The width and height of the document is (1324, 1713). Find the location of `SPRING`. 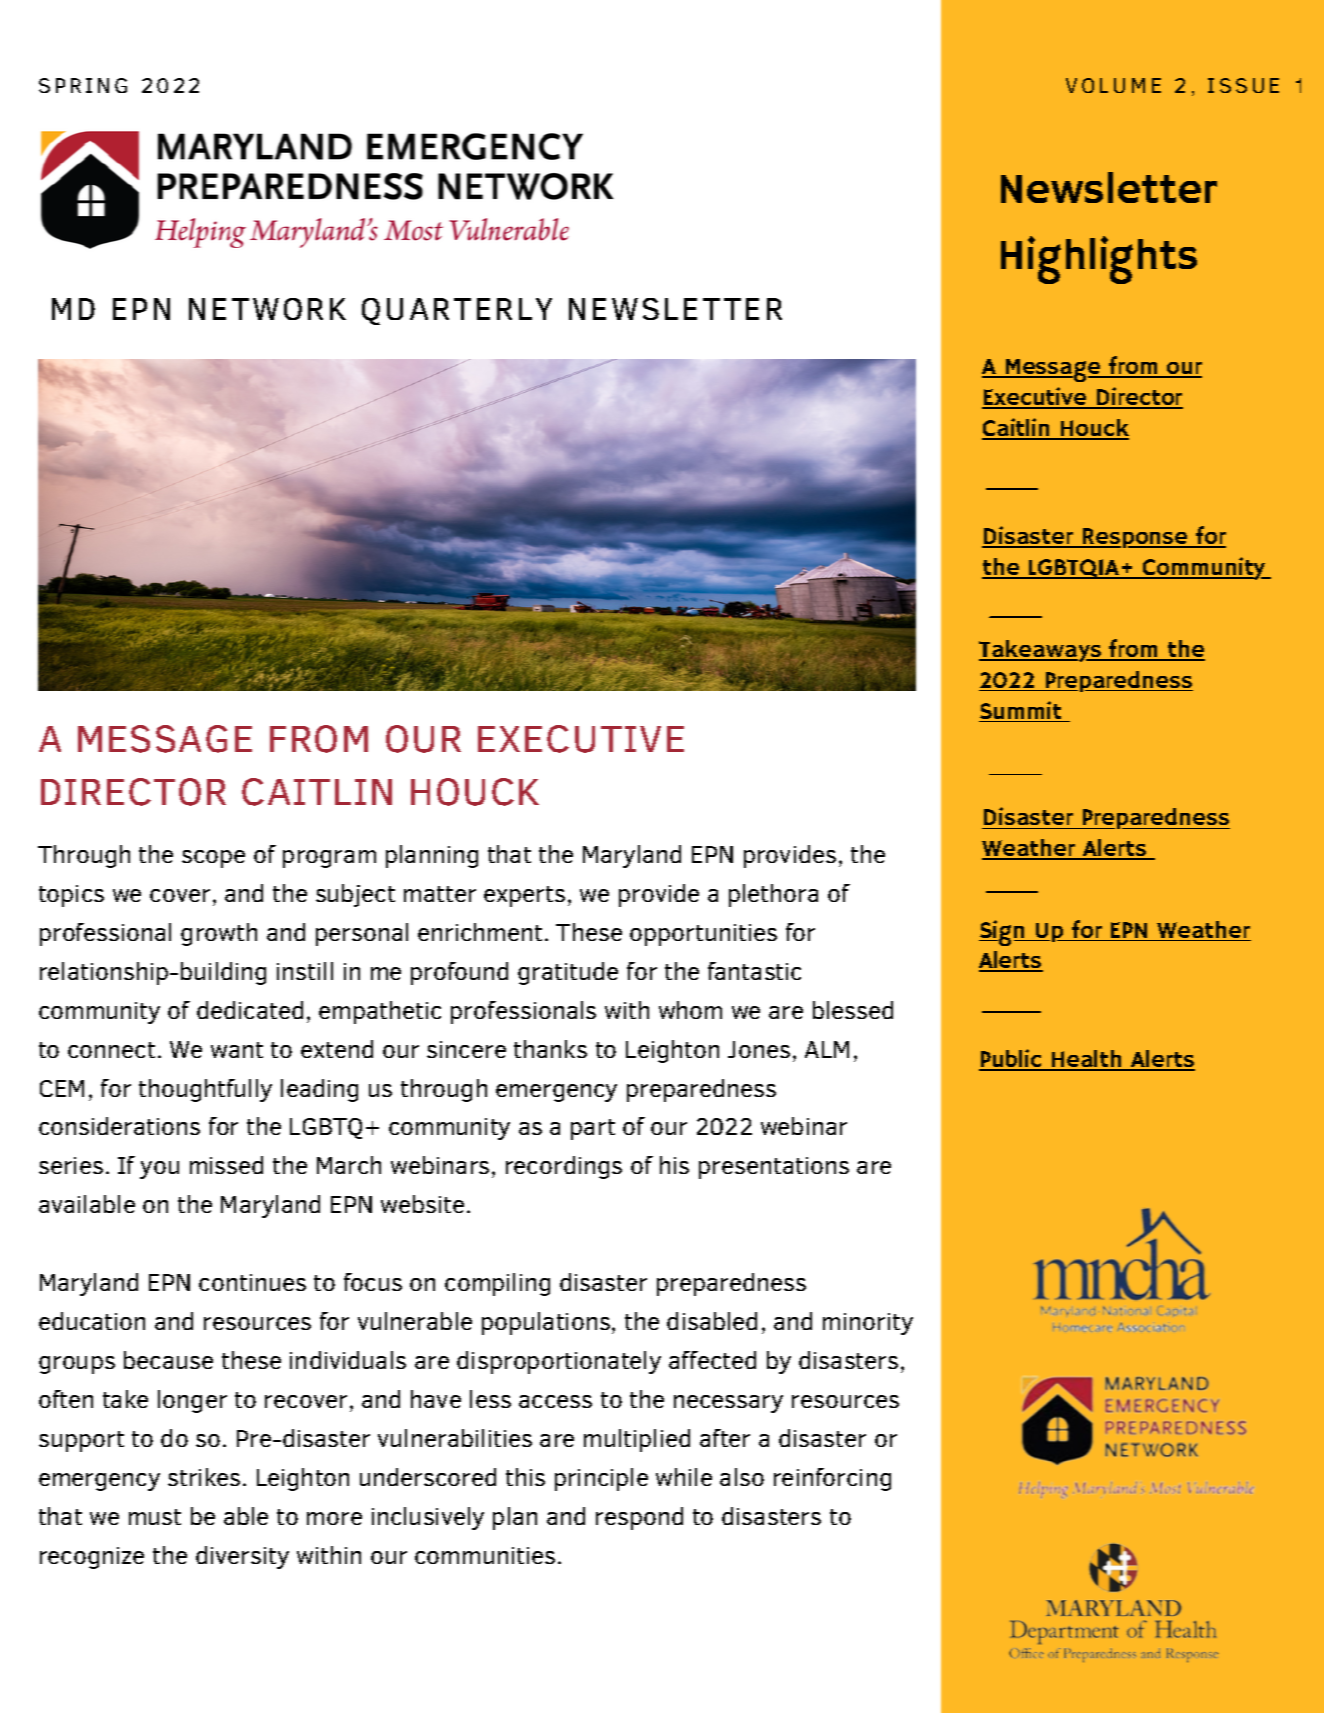

SPRING is located at coordinates (83, 85).
